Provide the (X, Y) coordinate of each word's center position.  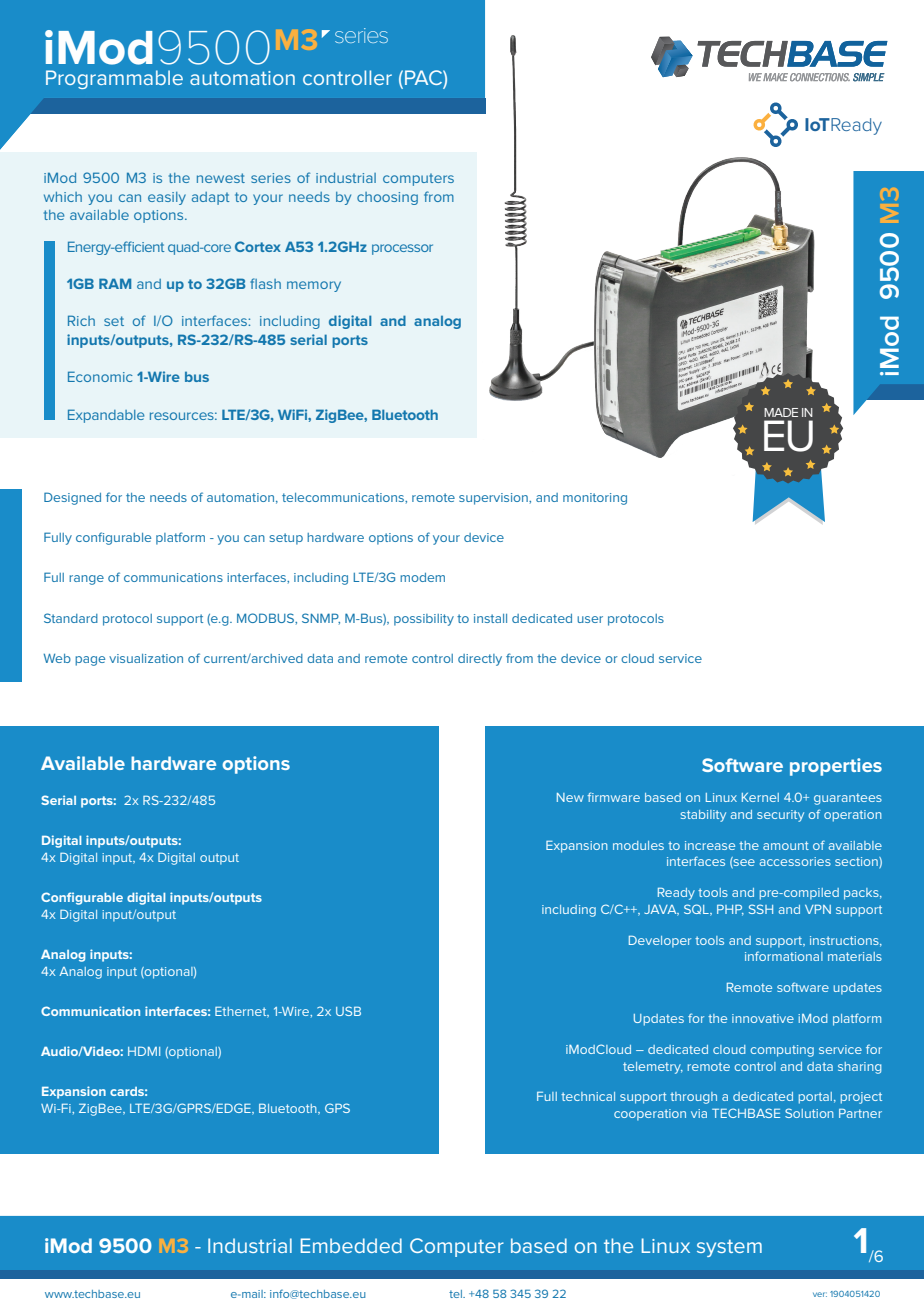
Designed (72, 498)
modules (638, 845)
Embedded (351, 1245)
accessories (795, 861)
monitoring (595, 499)
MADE (781, 412)
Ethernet (242, 1012)
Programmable (114, 79)
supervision (494, 499)
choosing (387, 198)
